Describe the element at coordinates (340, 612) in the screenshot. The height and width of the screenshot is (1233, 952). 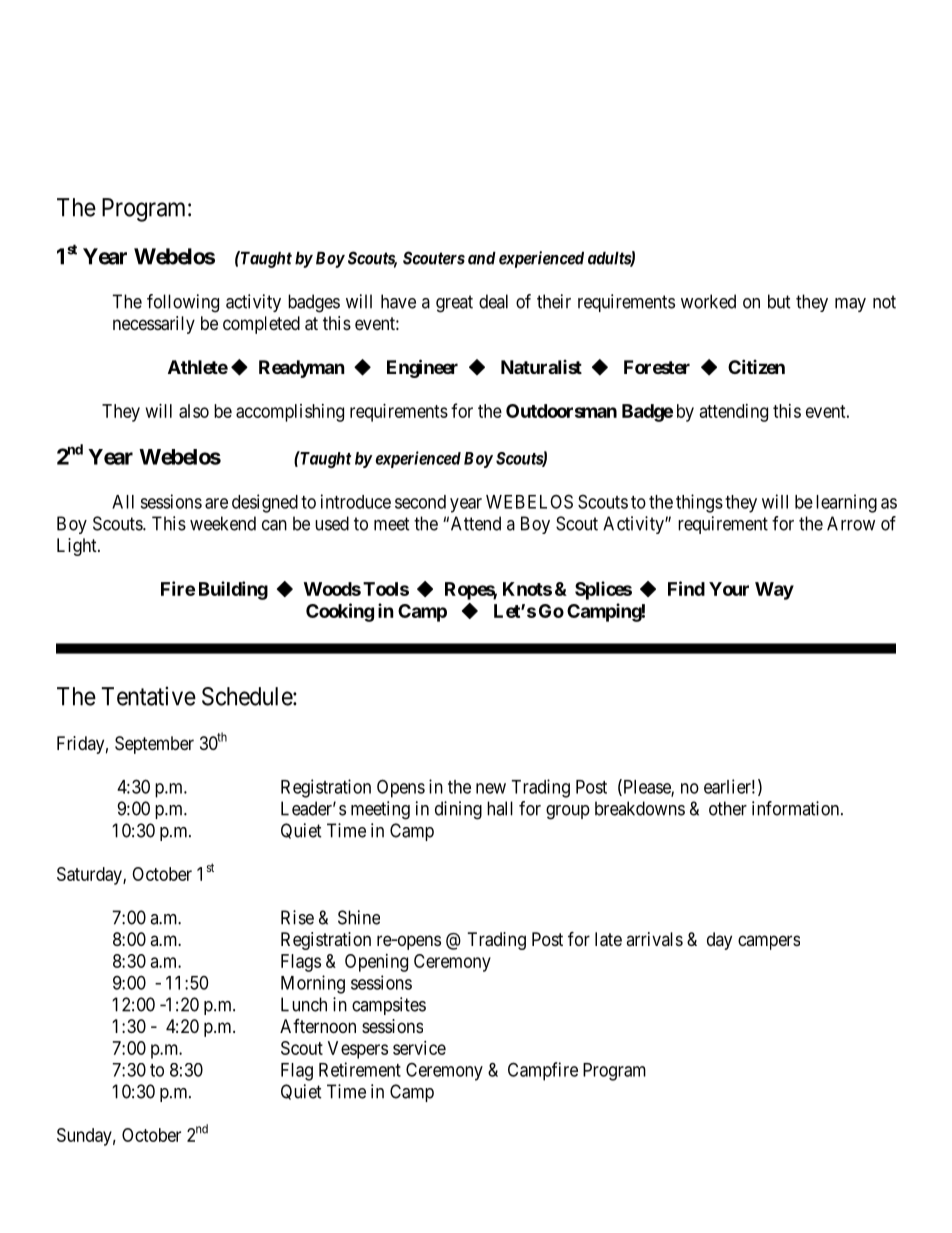
I see `Cooking` at that location.
